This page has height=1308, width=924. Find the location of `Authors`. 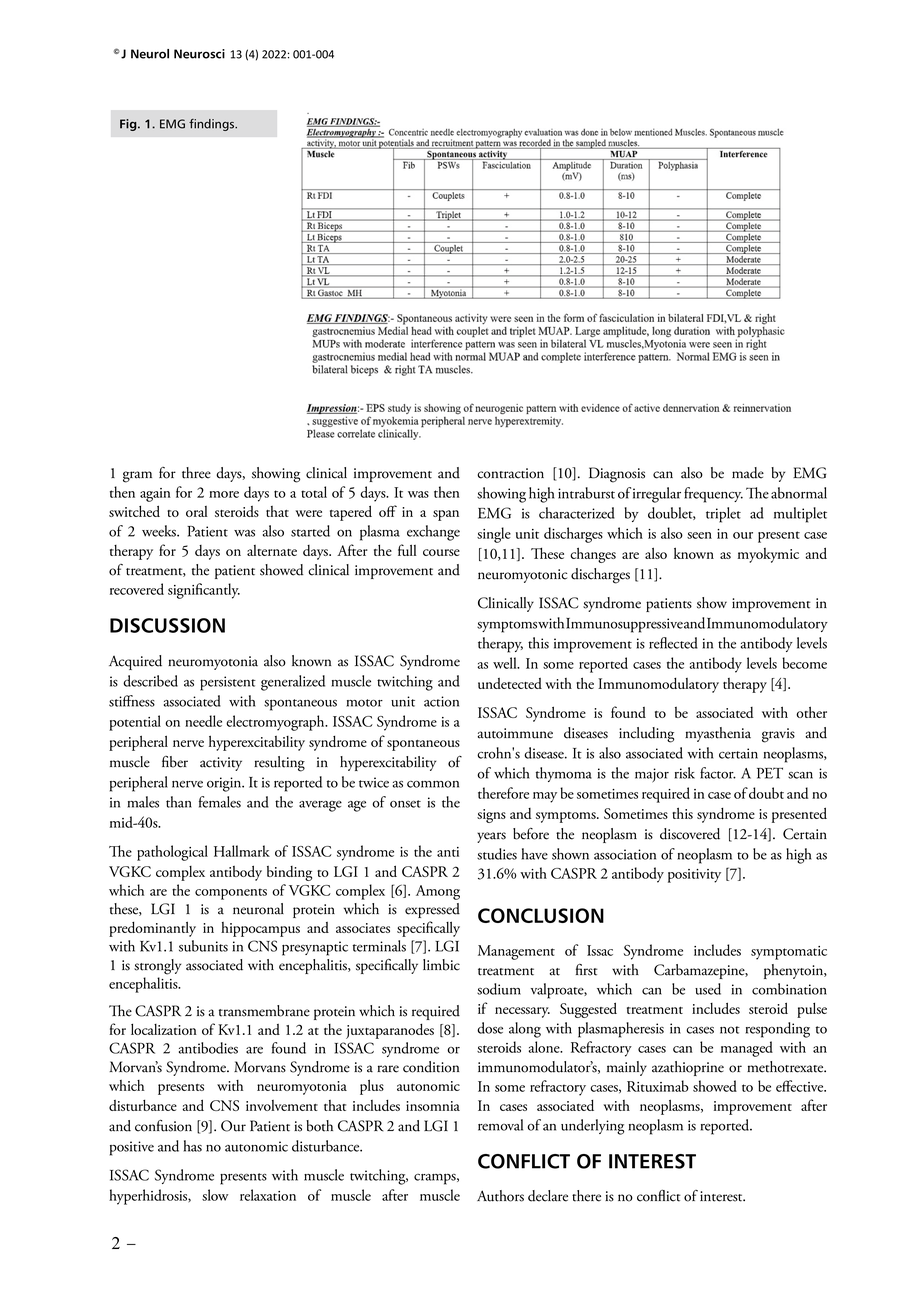

Authors is located at coordinates (500, 1196).
